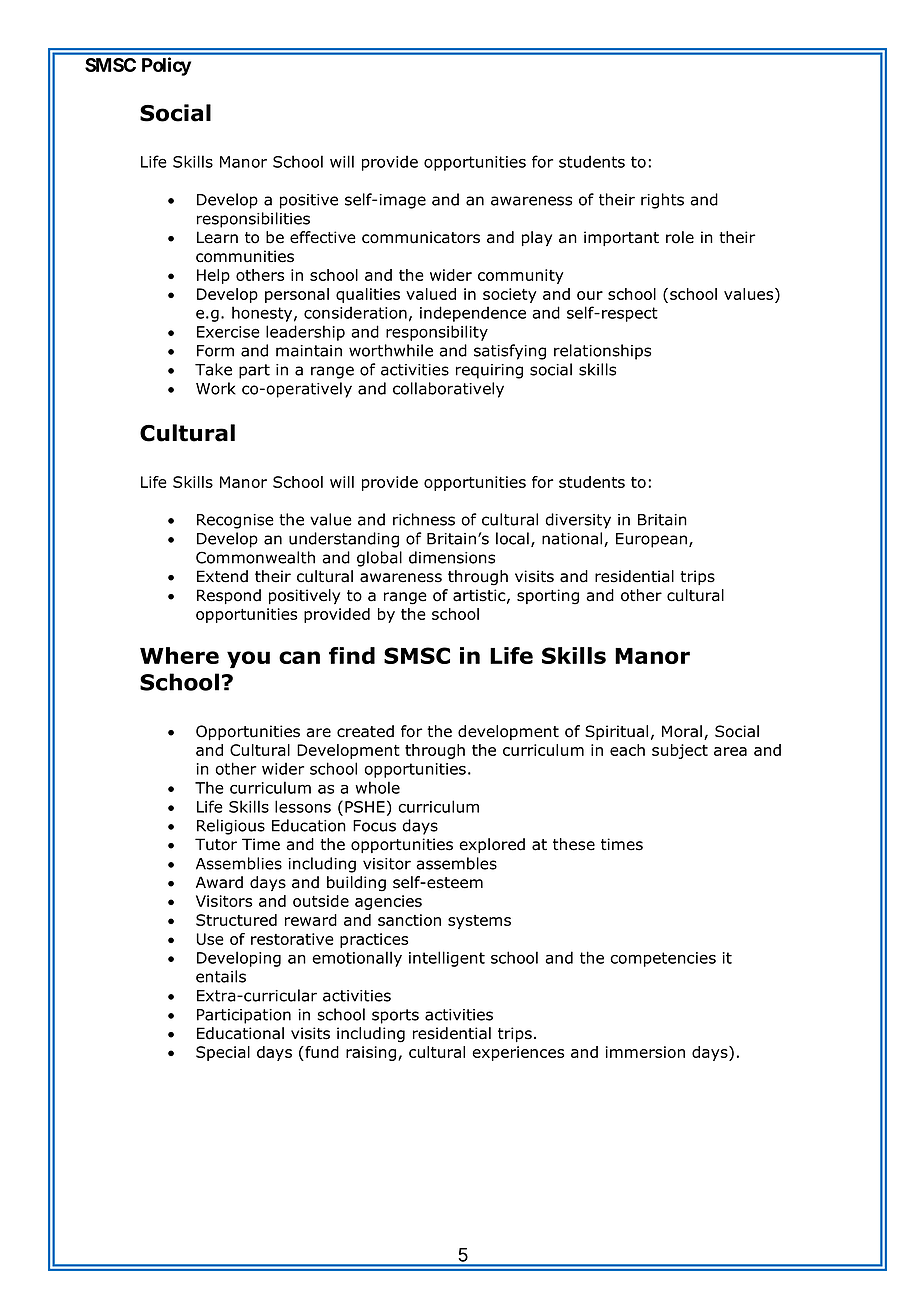  I want to click on Special, so click(223, 1053).
